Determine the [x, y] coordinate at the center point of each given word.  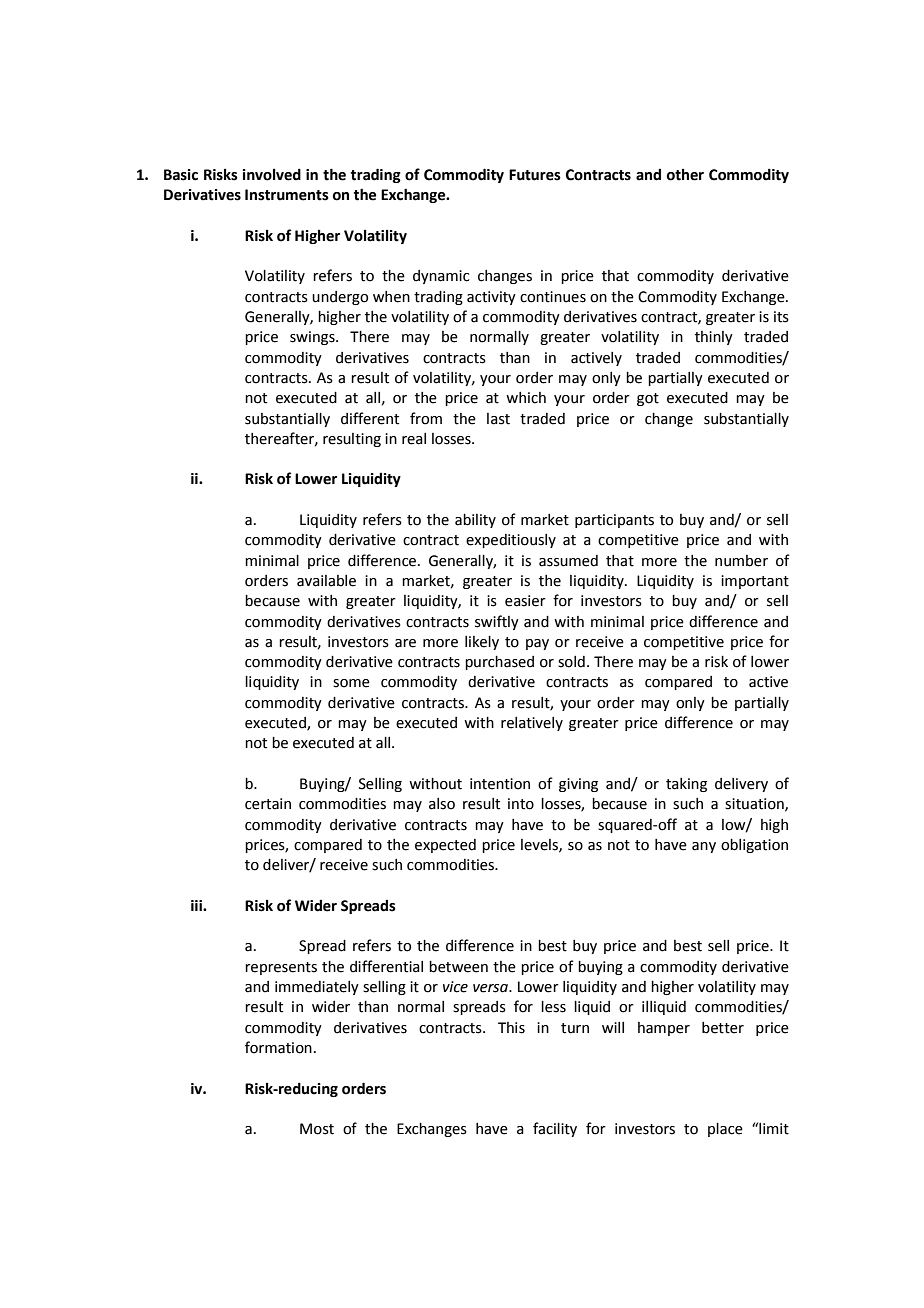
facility [555, 1129]
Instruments [287, 195]
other [685, 175]
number [741, 561]
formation [278, 1047]
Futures [535, 175]
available [326, 581]
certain [268, 804]
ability [475, 521]
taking [686, 785]
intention [500, 784]
